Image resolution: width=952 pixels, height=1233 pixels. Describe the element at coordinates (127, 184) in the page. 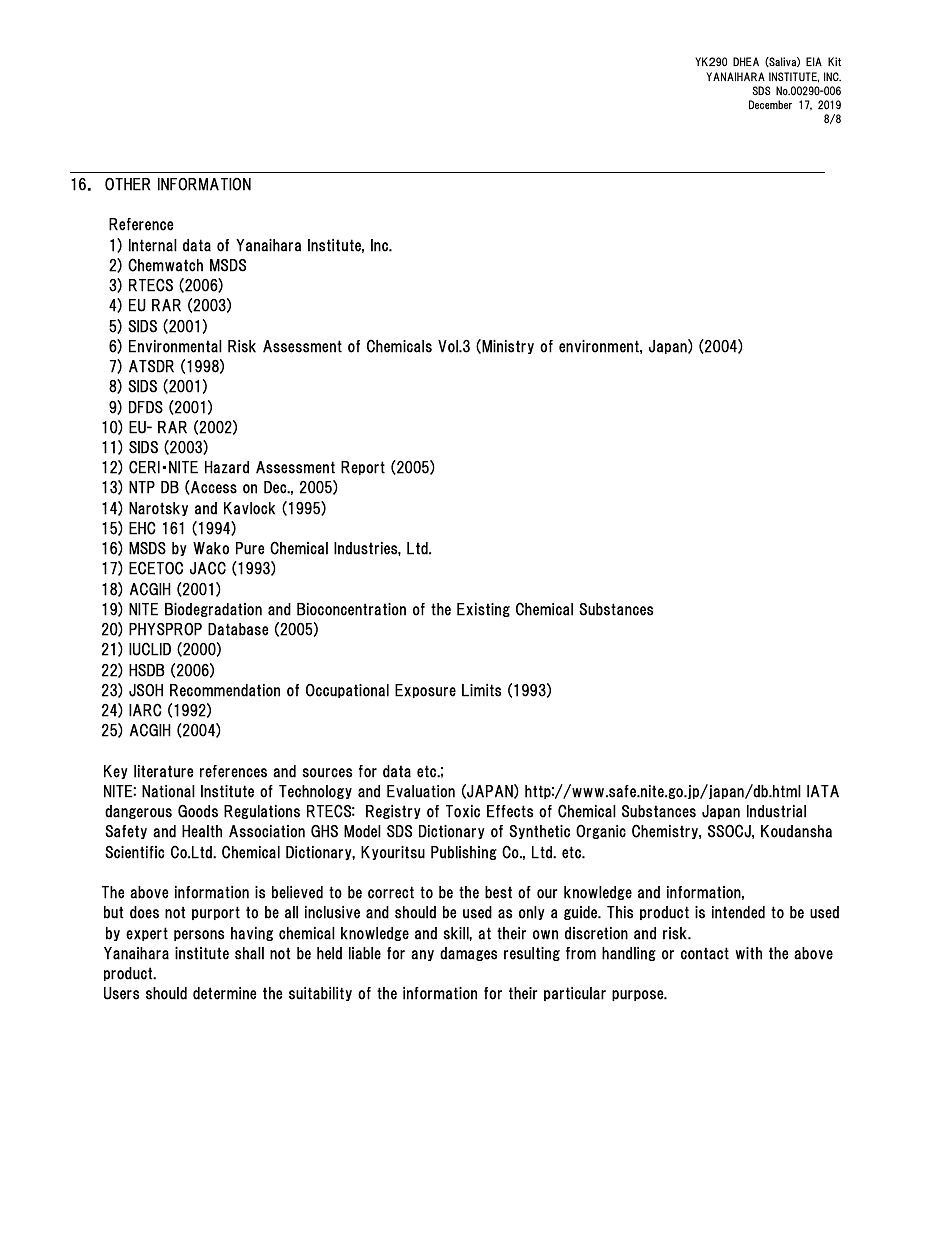

I see `OTHER` at that location.
